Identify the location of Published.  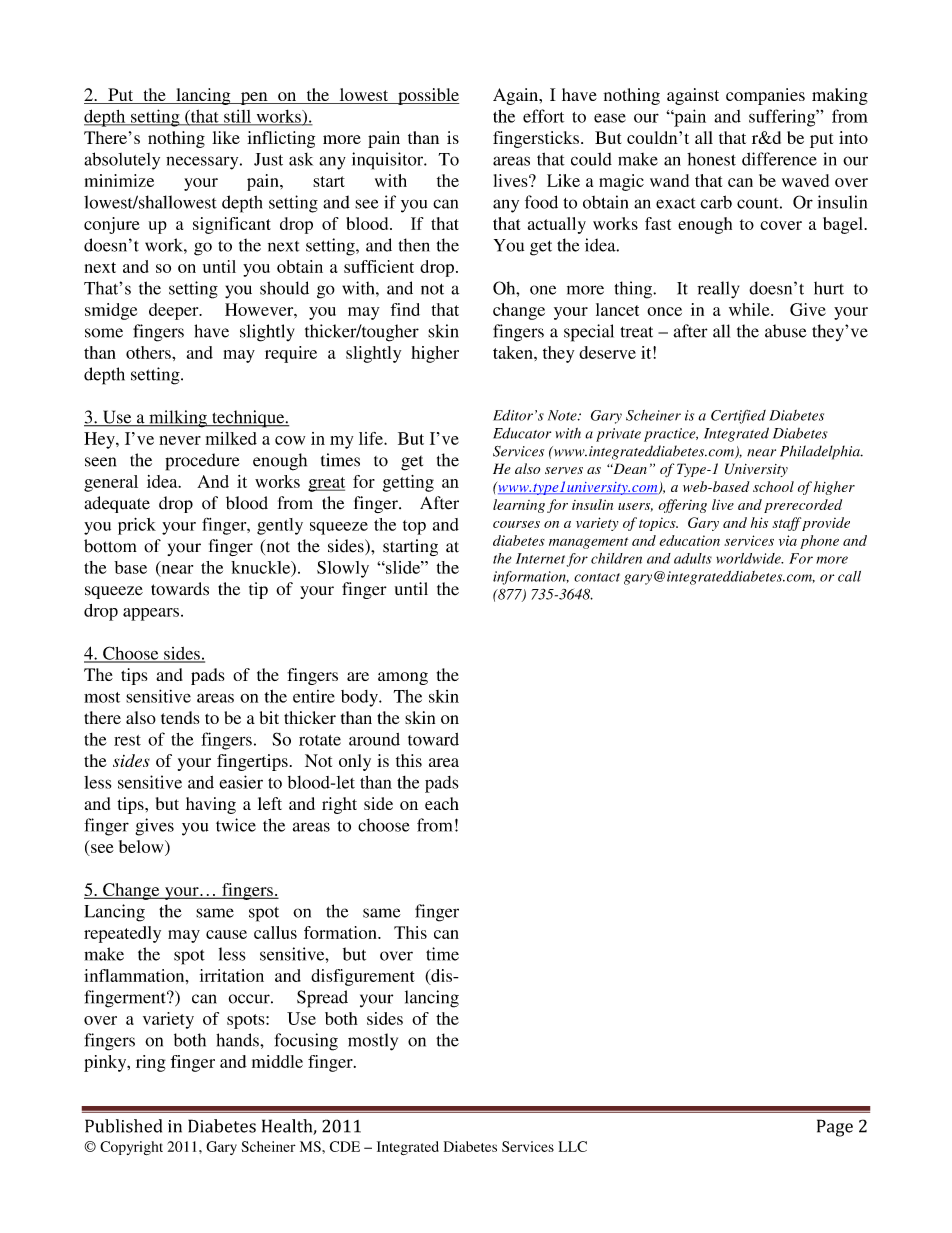
(123, 1126).
